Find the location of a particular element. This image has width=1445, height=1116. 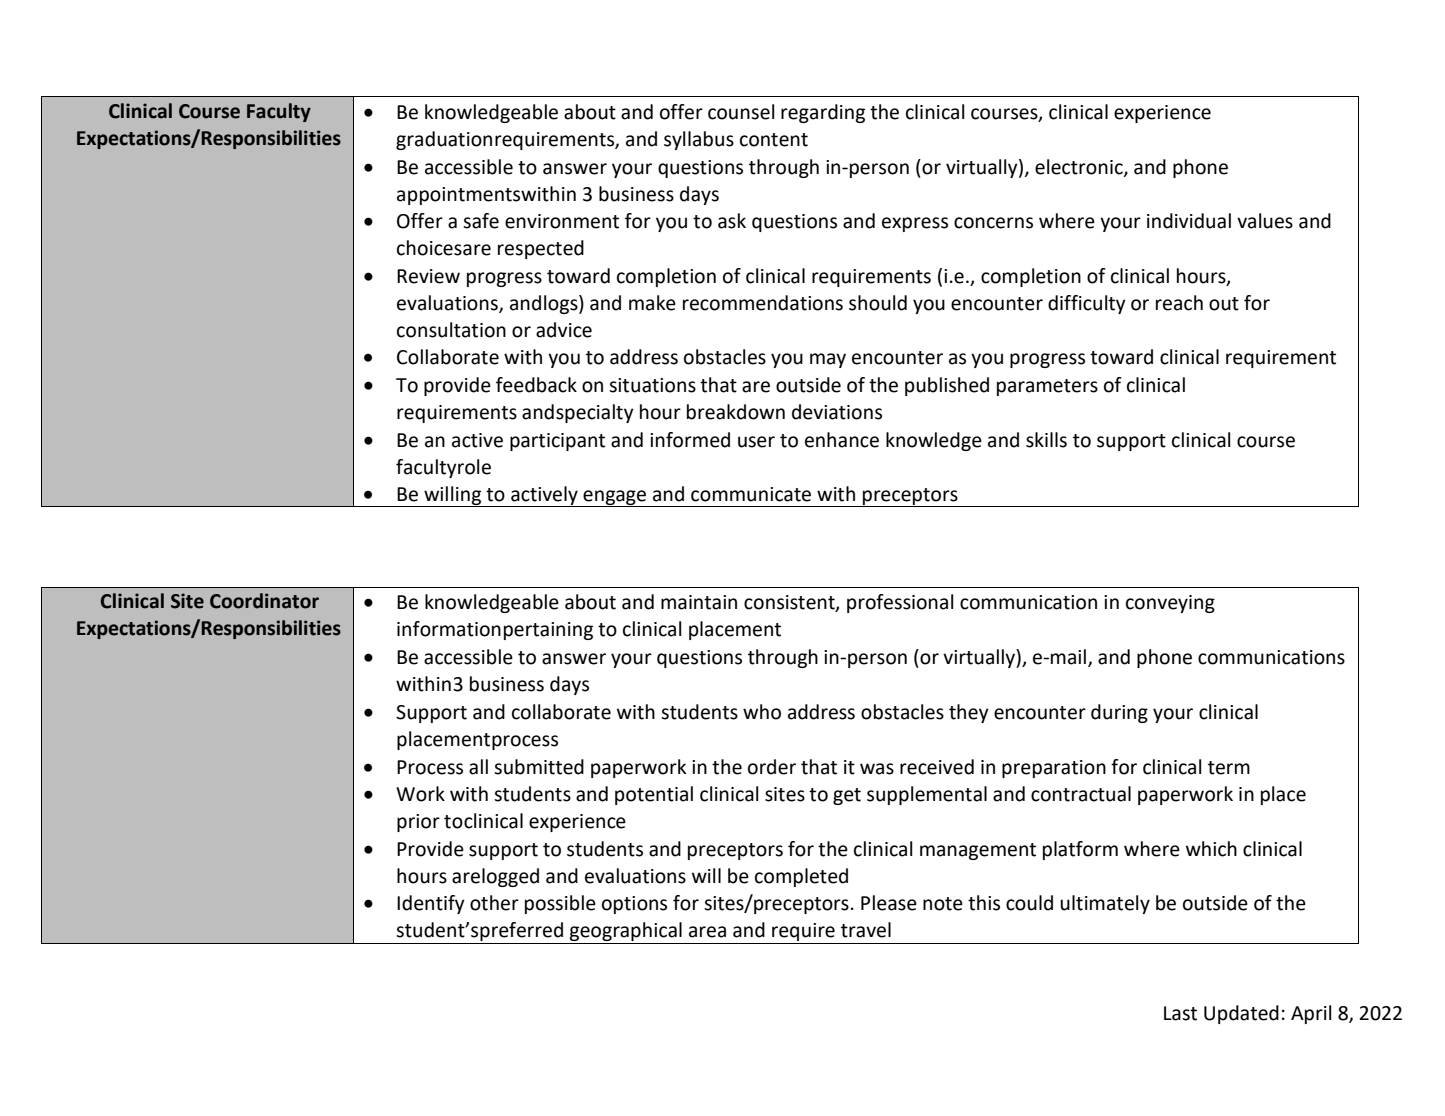

maintain is located at coordinates (699, 602).
